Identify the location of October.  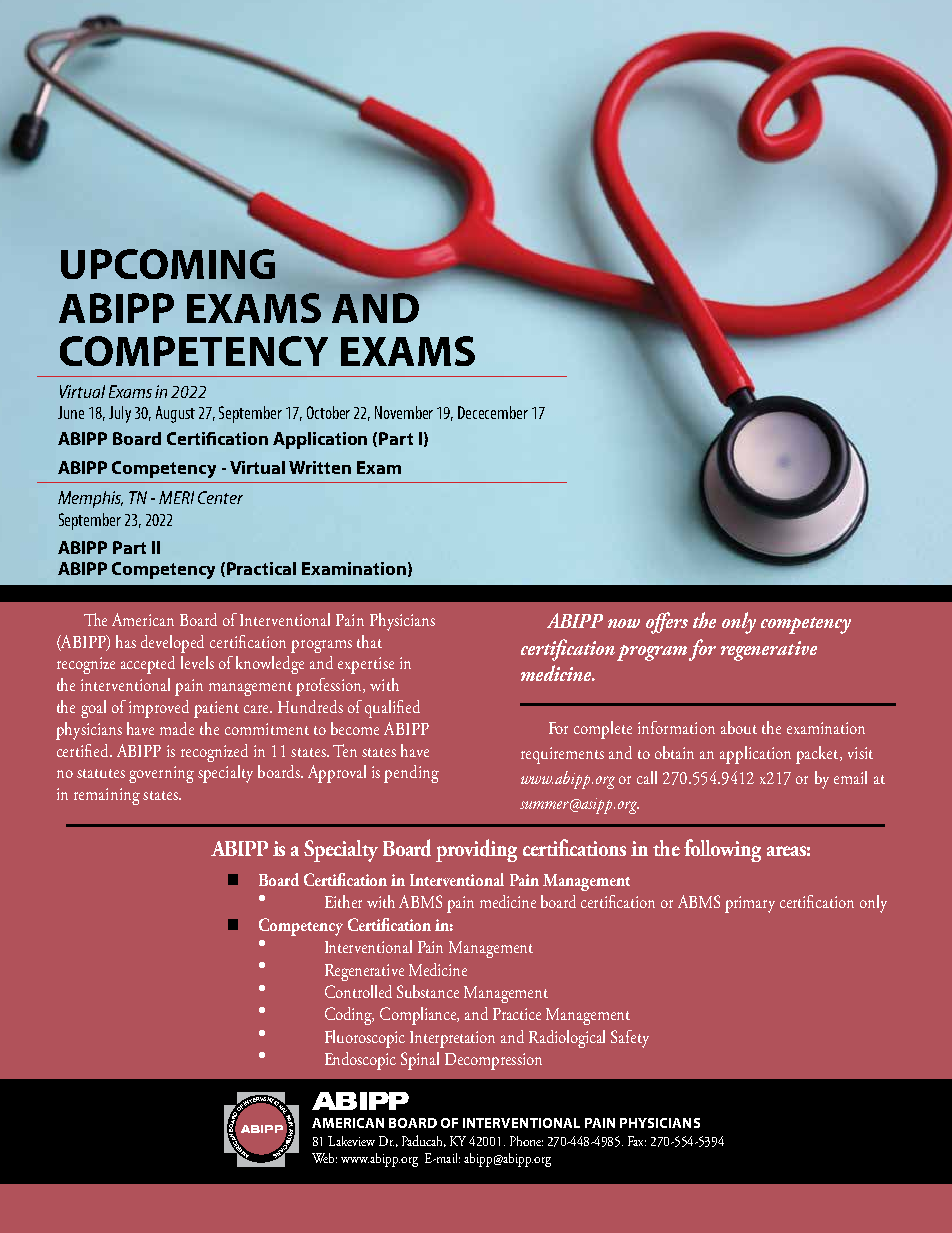
(328, 412).
